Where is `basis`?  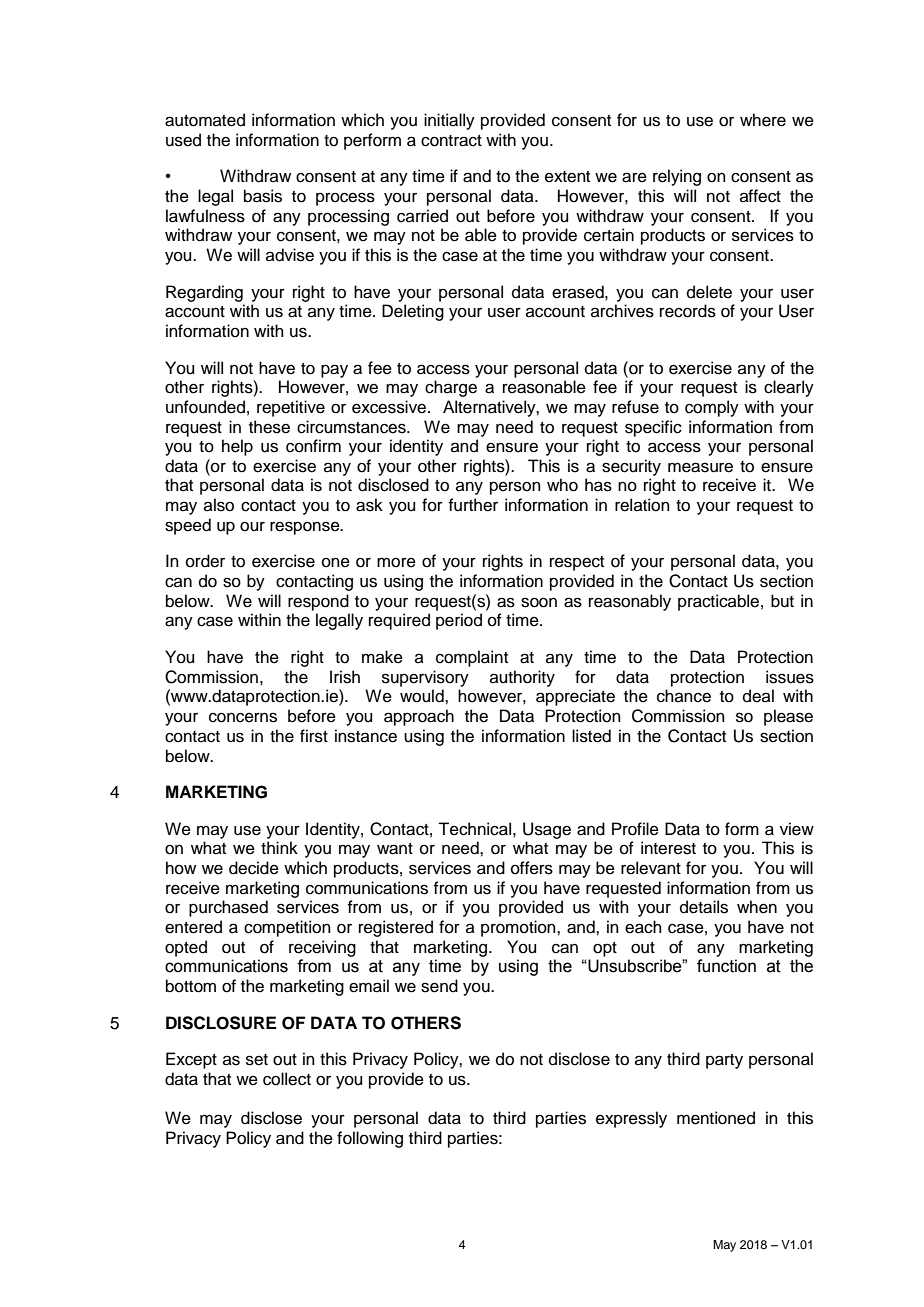 basis is located at coordinates (263, 196).
